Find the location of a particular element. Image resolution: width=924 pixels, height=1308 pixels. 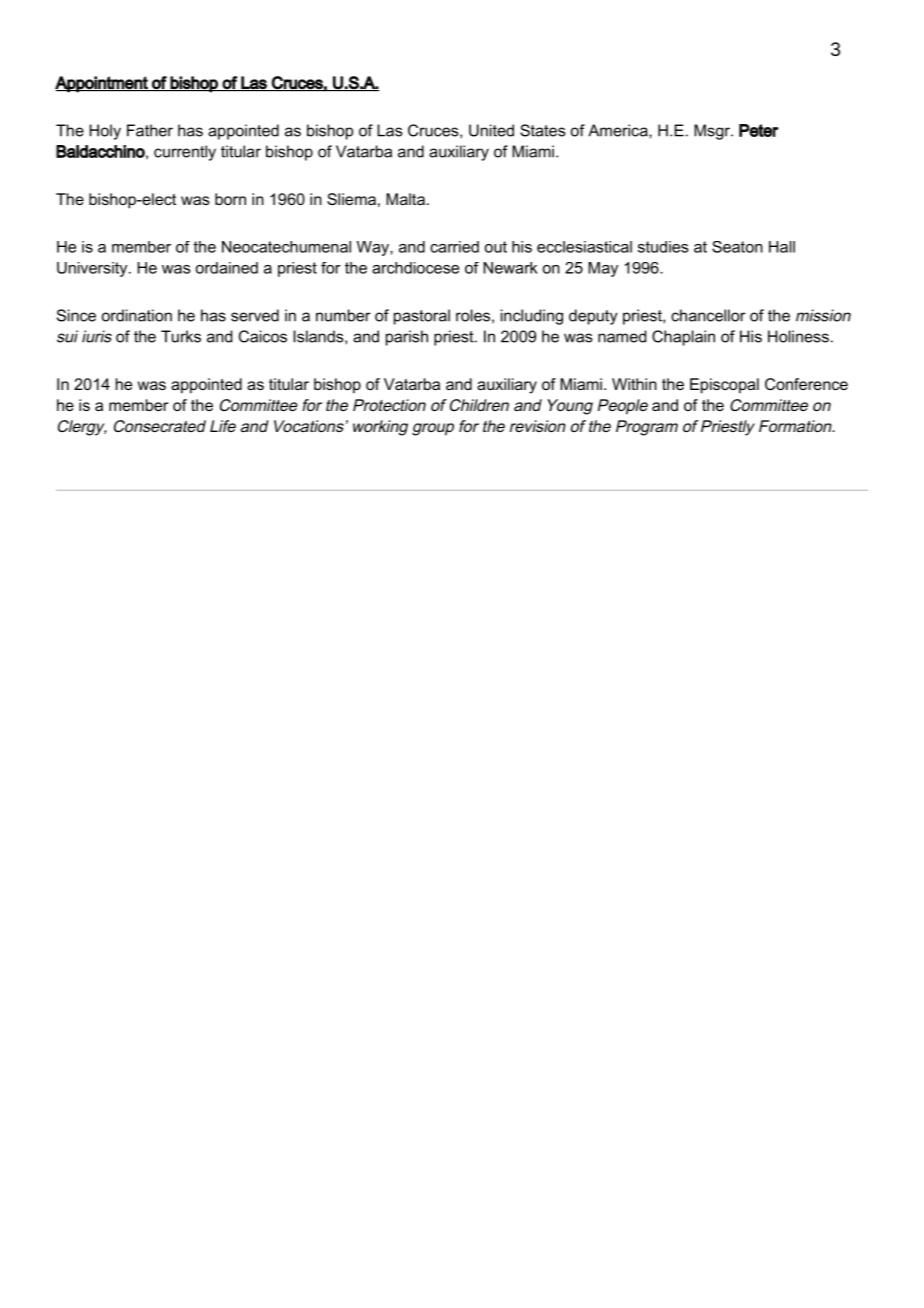

Appointment is located at coordinates (102, 84).
